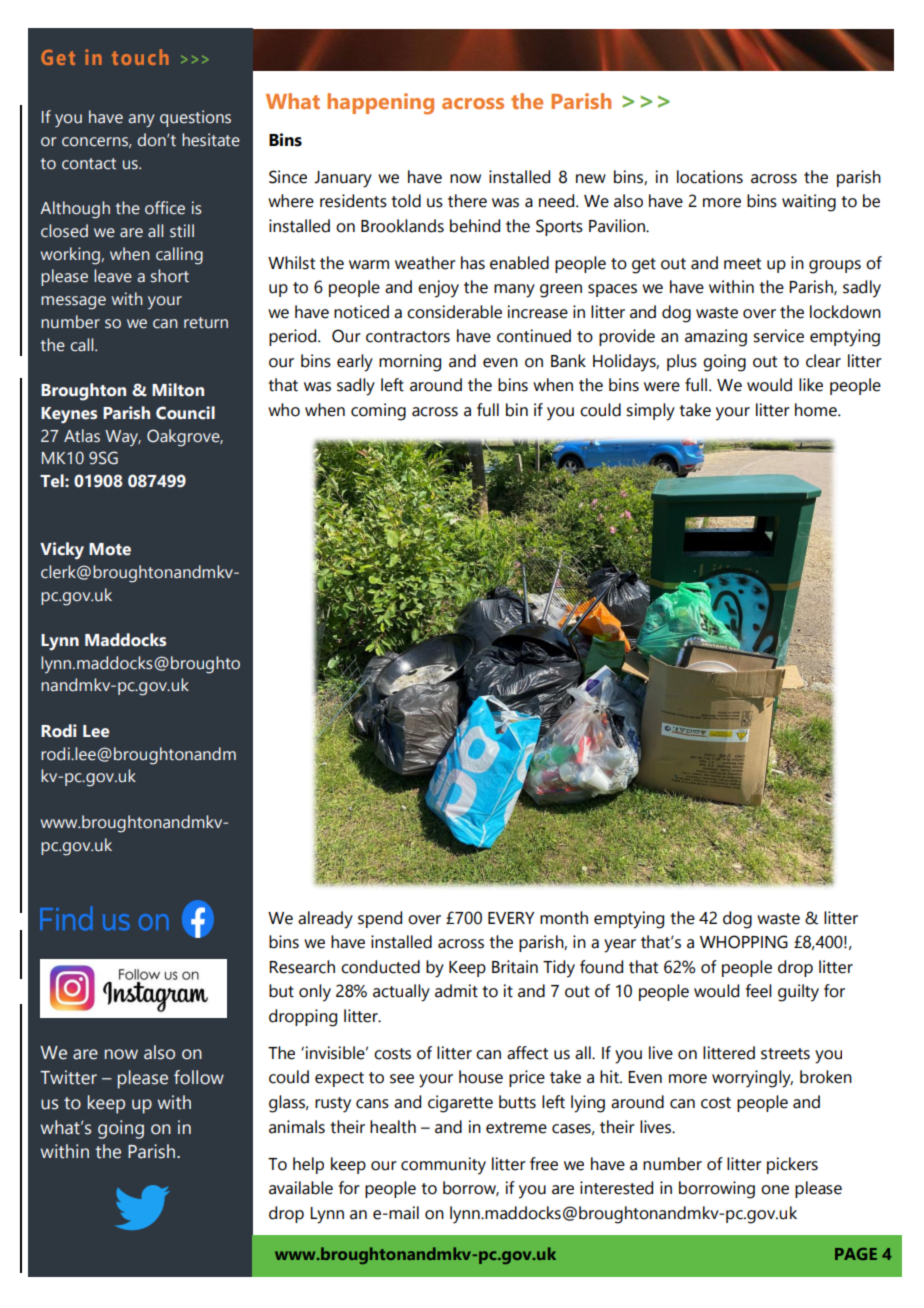 This page has height=1308, width=924. I want to click on happening, so click(380, 104).
